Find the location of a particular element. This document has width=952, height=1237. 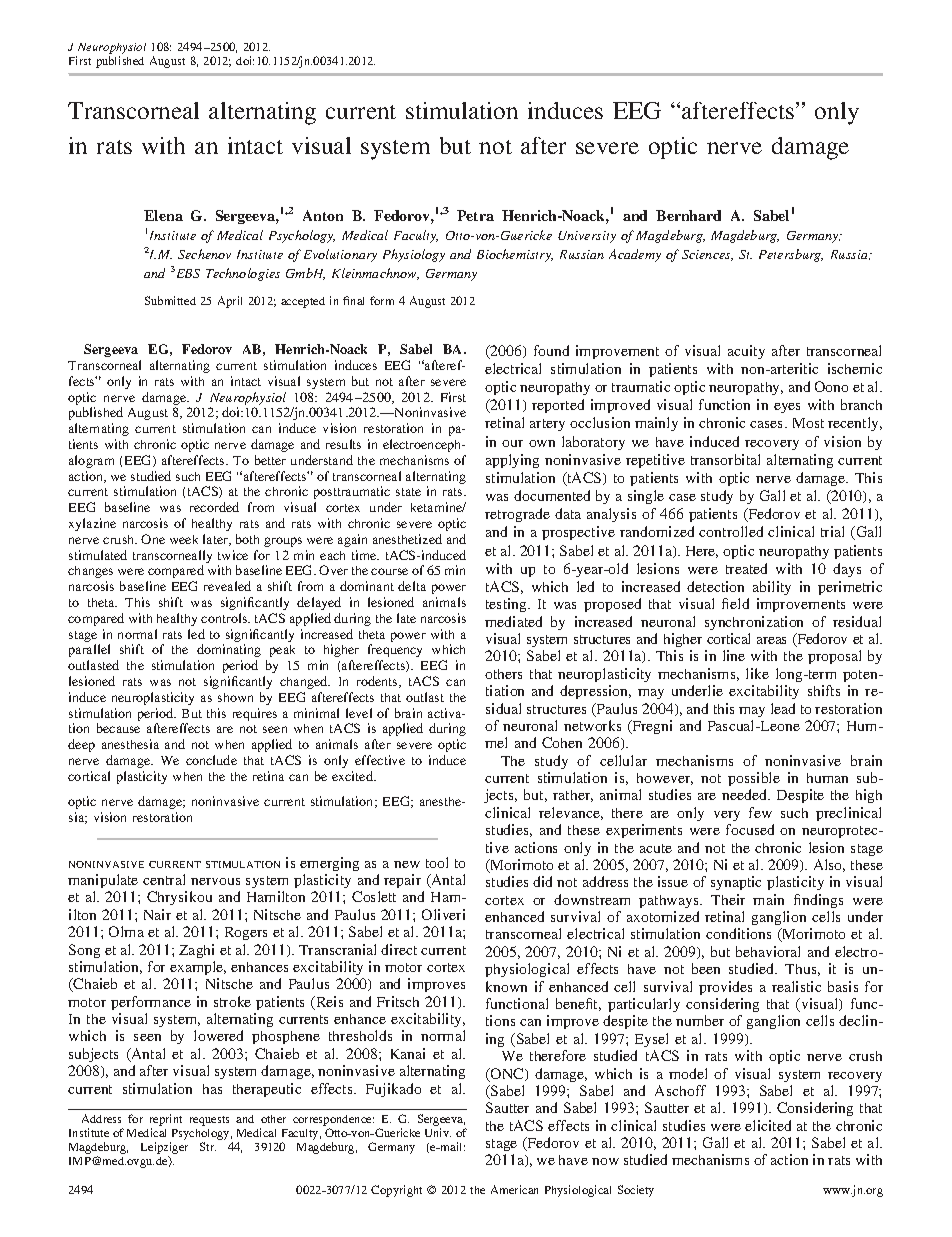

EBS is located at coordinates (188, 273).
